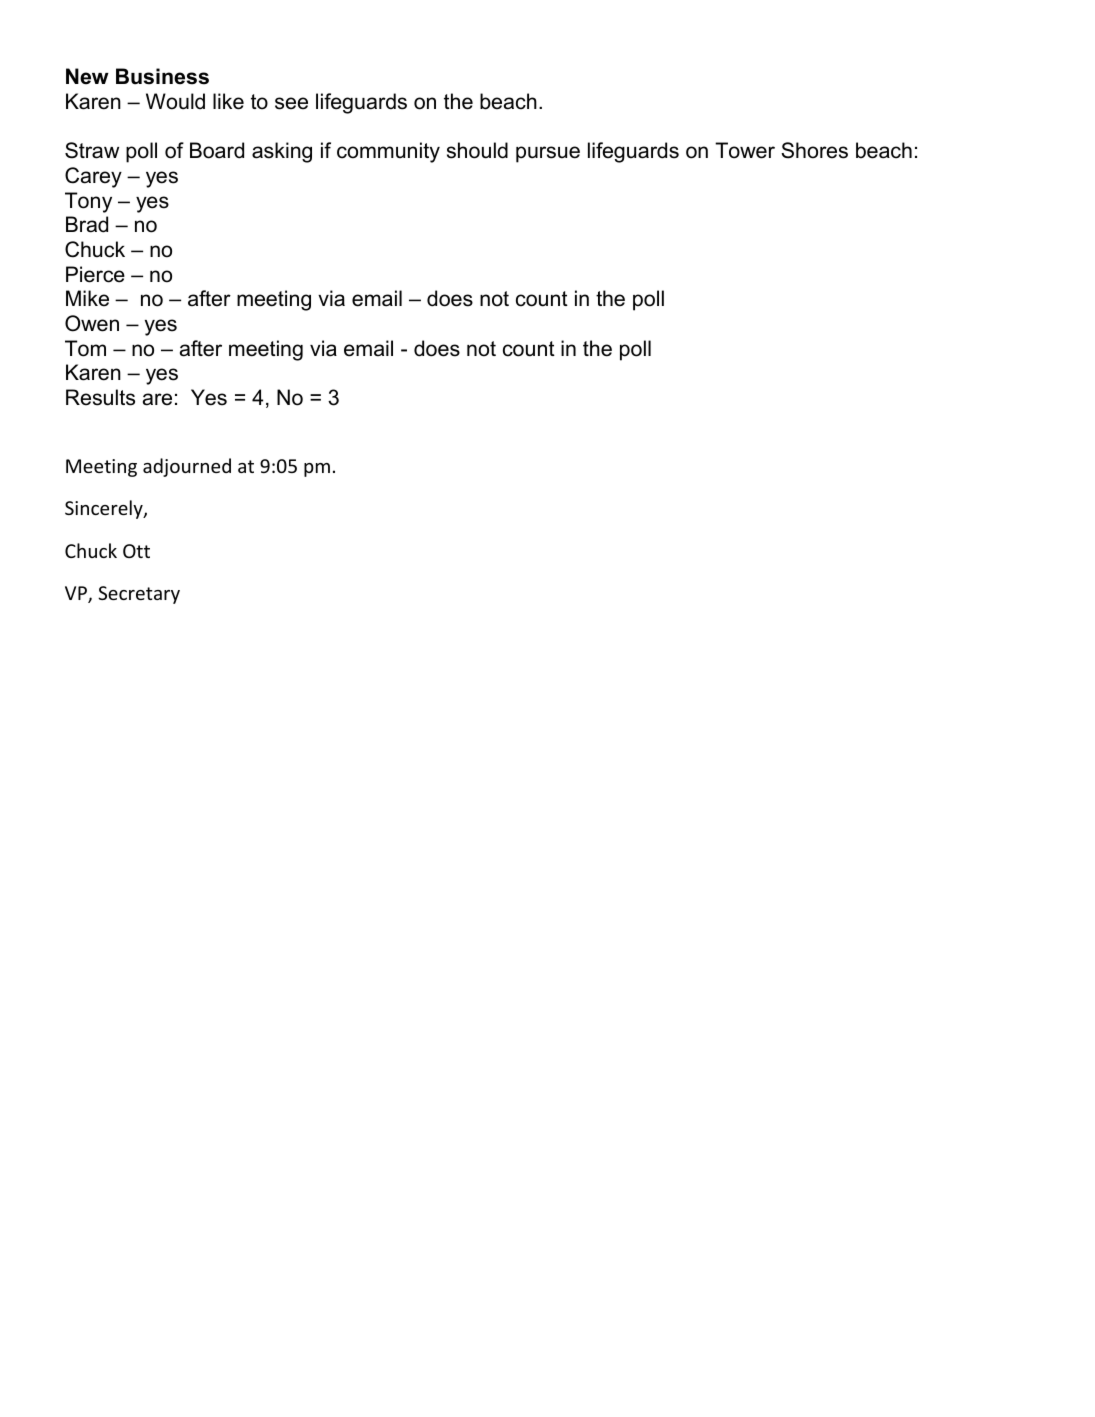 The width and height of the screenshot is (1095, 1417). What do you see at coordinates (291, 103) in the screenshot?
I see `see` at bounding box center [291, 103].
